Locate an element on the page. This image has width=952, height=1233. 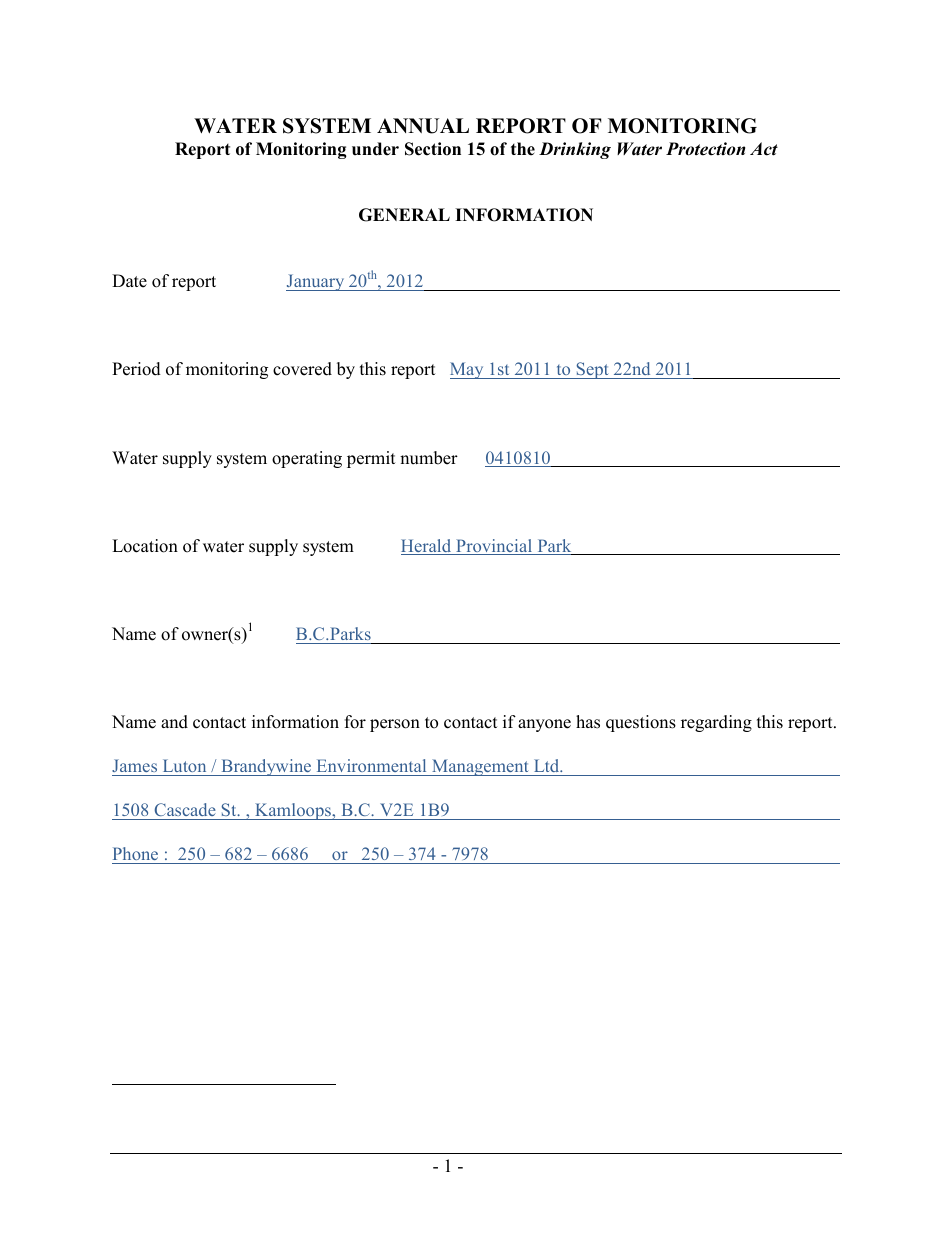
Date is located at coordinates (129, 281).
